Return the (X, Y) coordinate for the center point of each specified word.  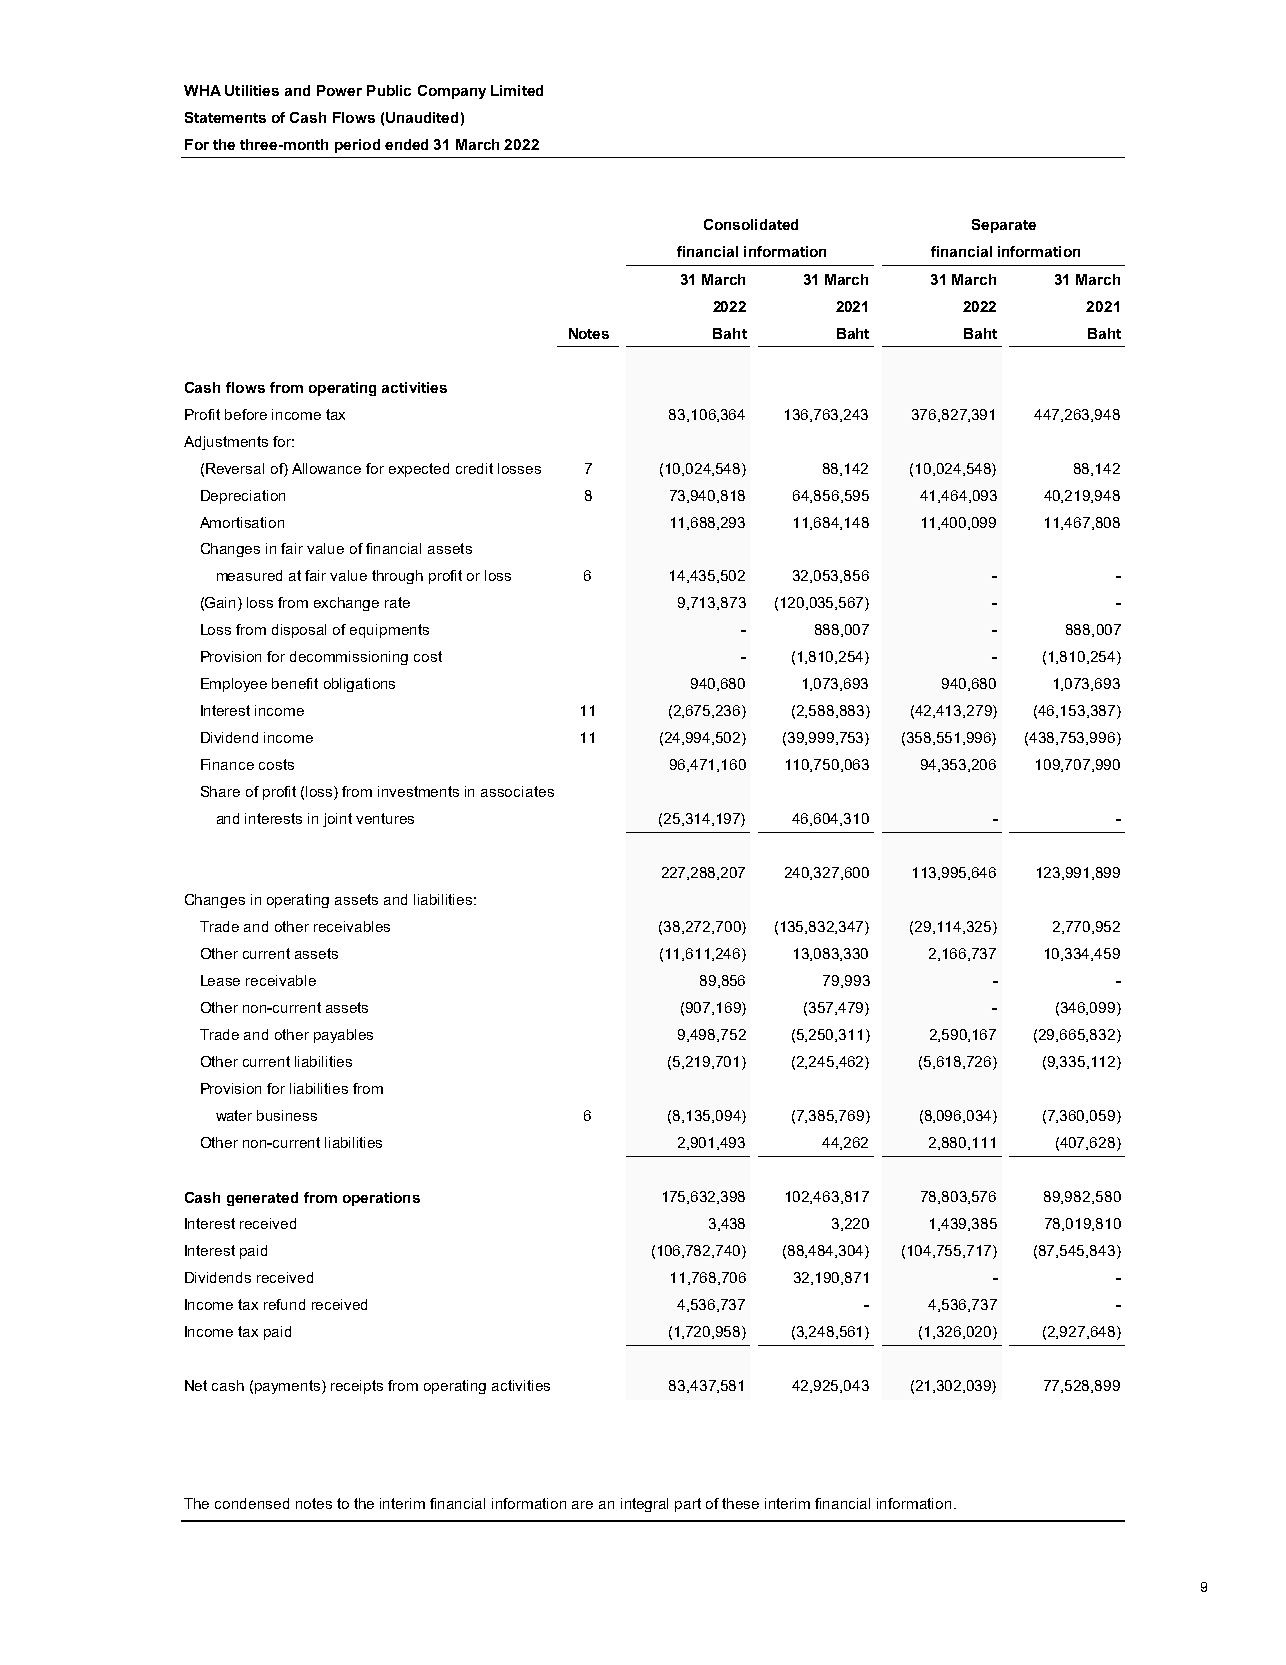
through (397, 577)
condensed (252, 1503)
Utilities (252, 90)
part (688, 1505)
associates (517, 791)
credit (474, 468)
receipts (357, 1387)
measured (249, 575)
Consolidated (751, 224)
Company (452, 92)
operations (381, 1199)
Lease (220, 980)
